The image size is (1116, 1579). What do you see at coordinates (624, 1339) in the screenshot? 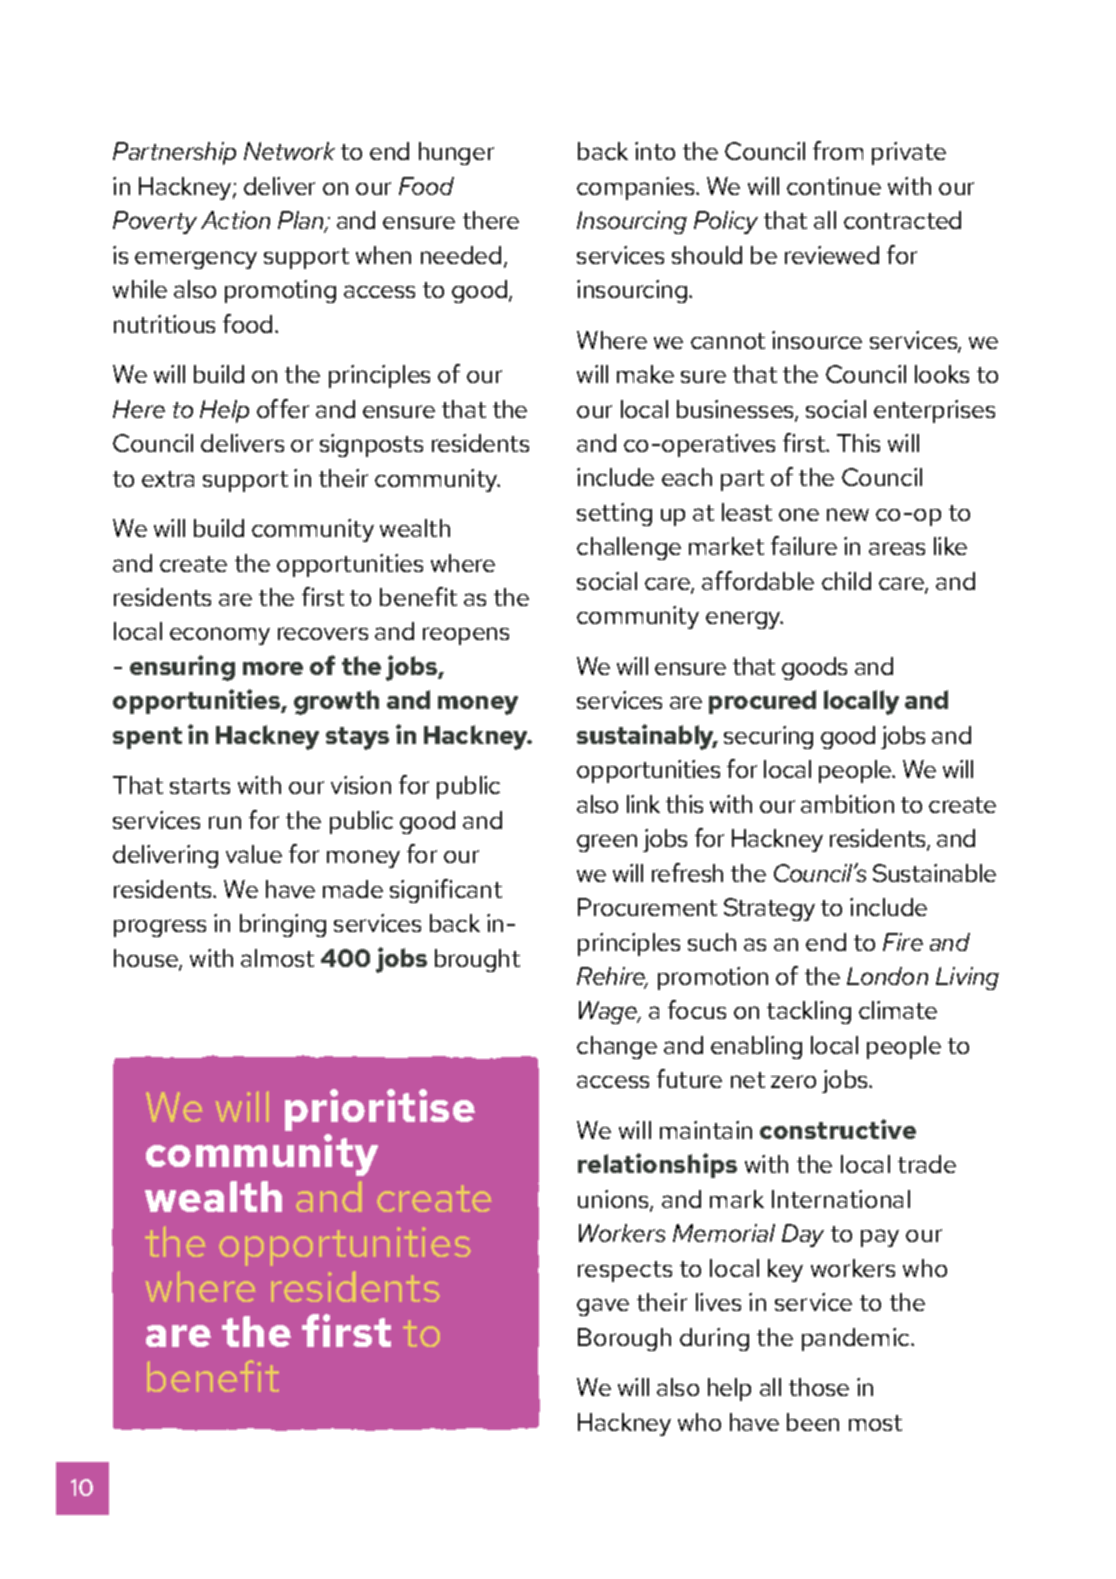
I see `Borough` at bounding box center [624, 1339].
